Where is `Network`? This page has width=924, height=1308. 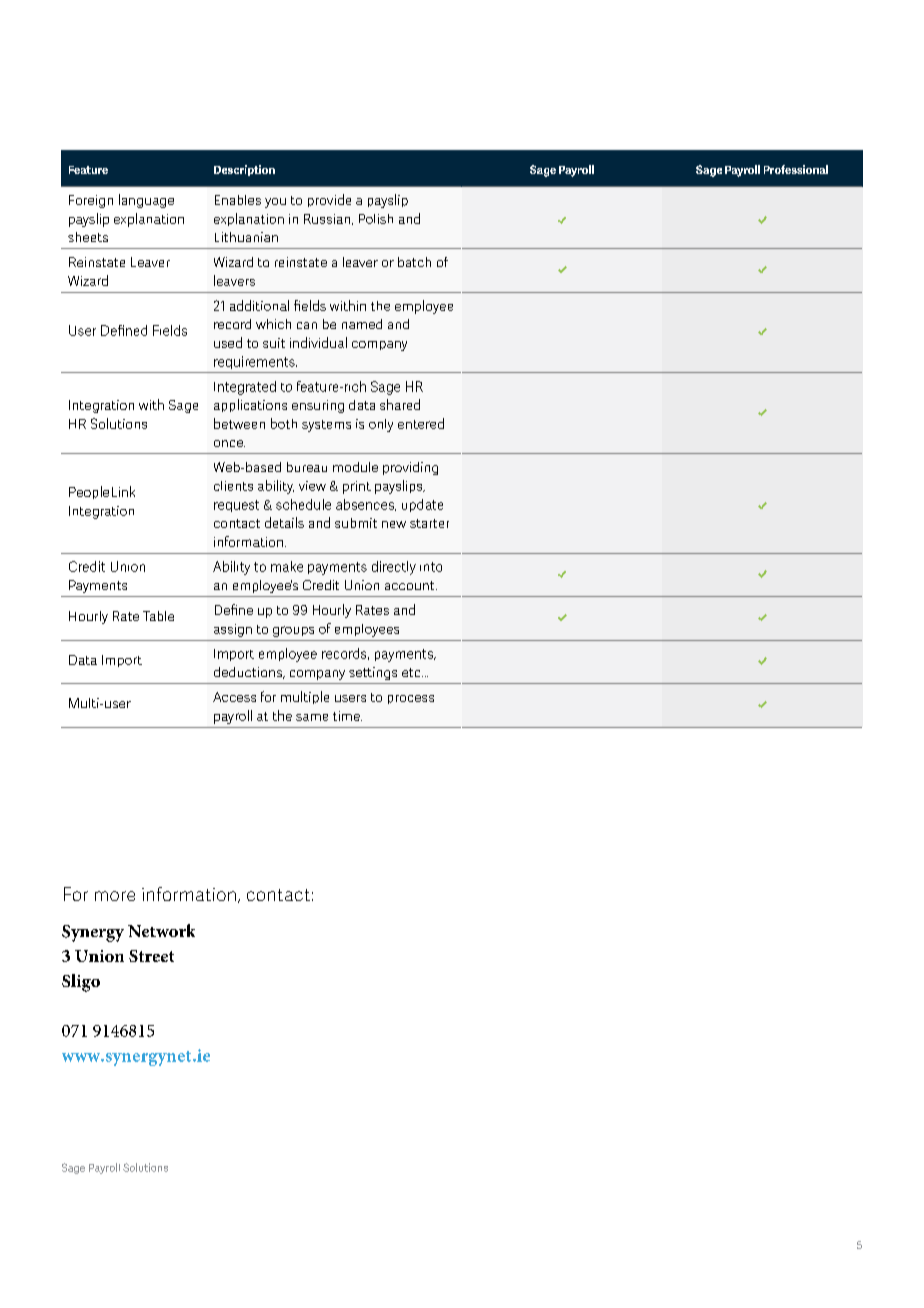
Network is located at coordinates (161, 930).
